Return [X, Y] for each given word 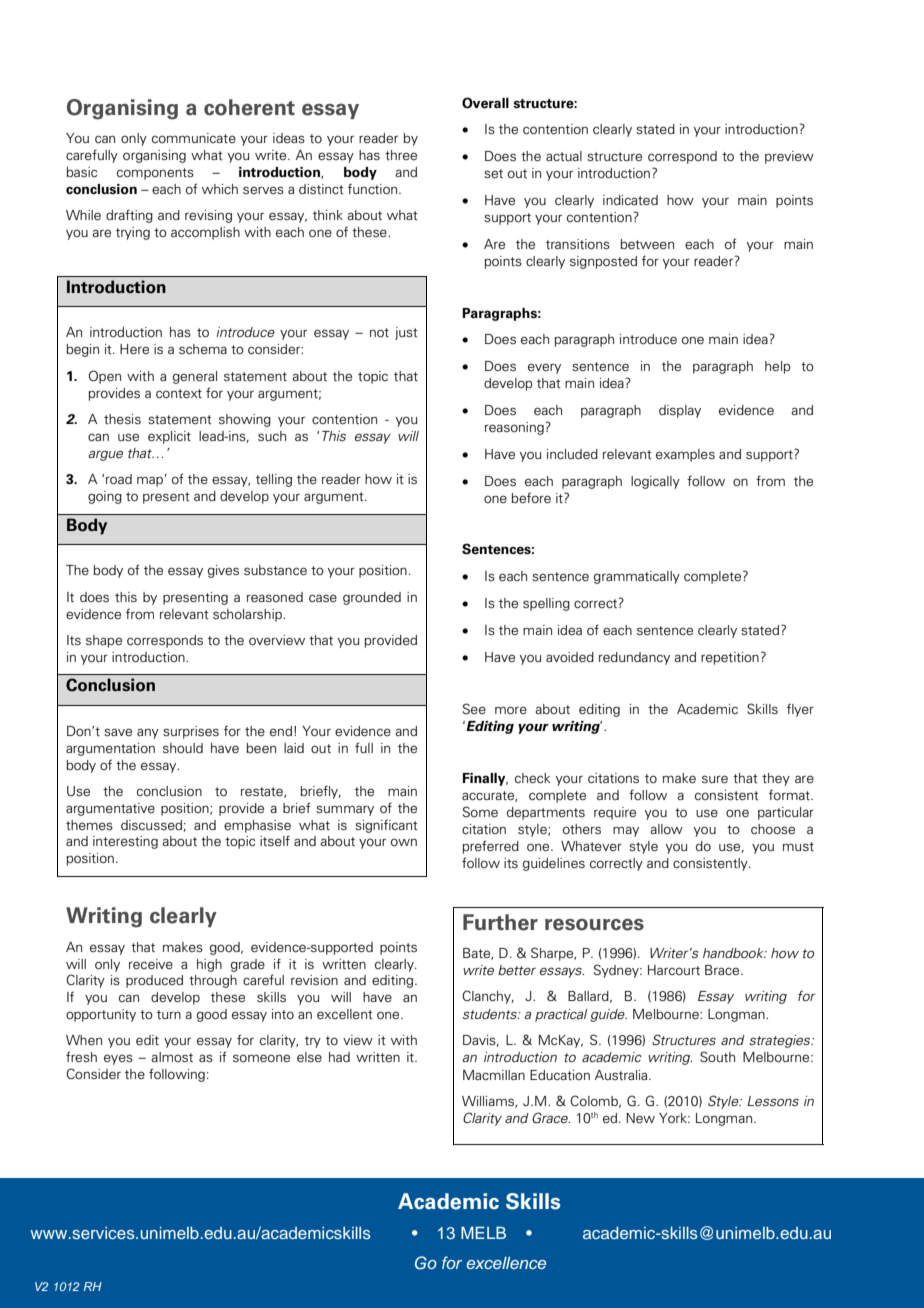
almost [172, 1057]
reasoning [515, 428]
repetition [730, 658]
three [401, 155]
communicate [194, 138]
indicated [630, 200]
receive [151, 964]
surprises [191, 732]
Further [500, 922]
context [179, 393]
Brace [723, 970]
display [680, 411]
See [474, 708]
